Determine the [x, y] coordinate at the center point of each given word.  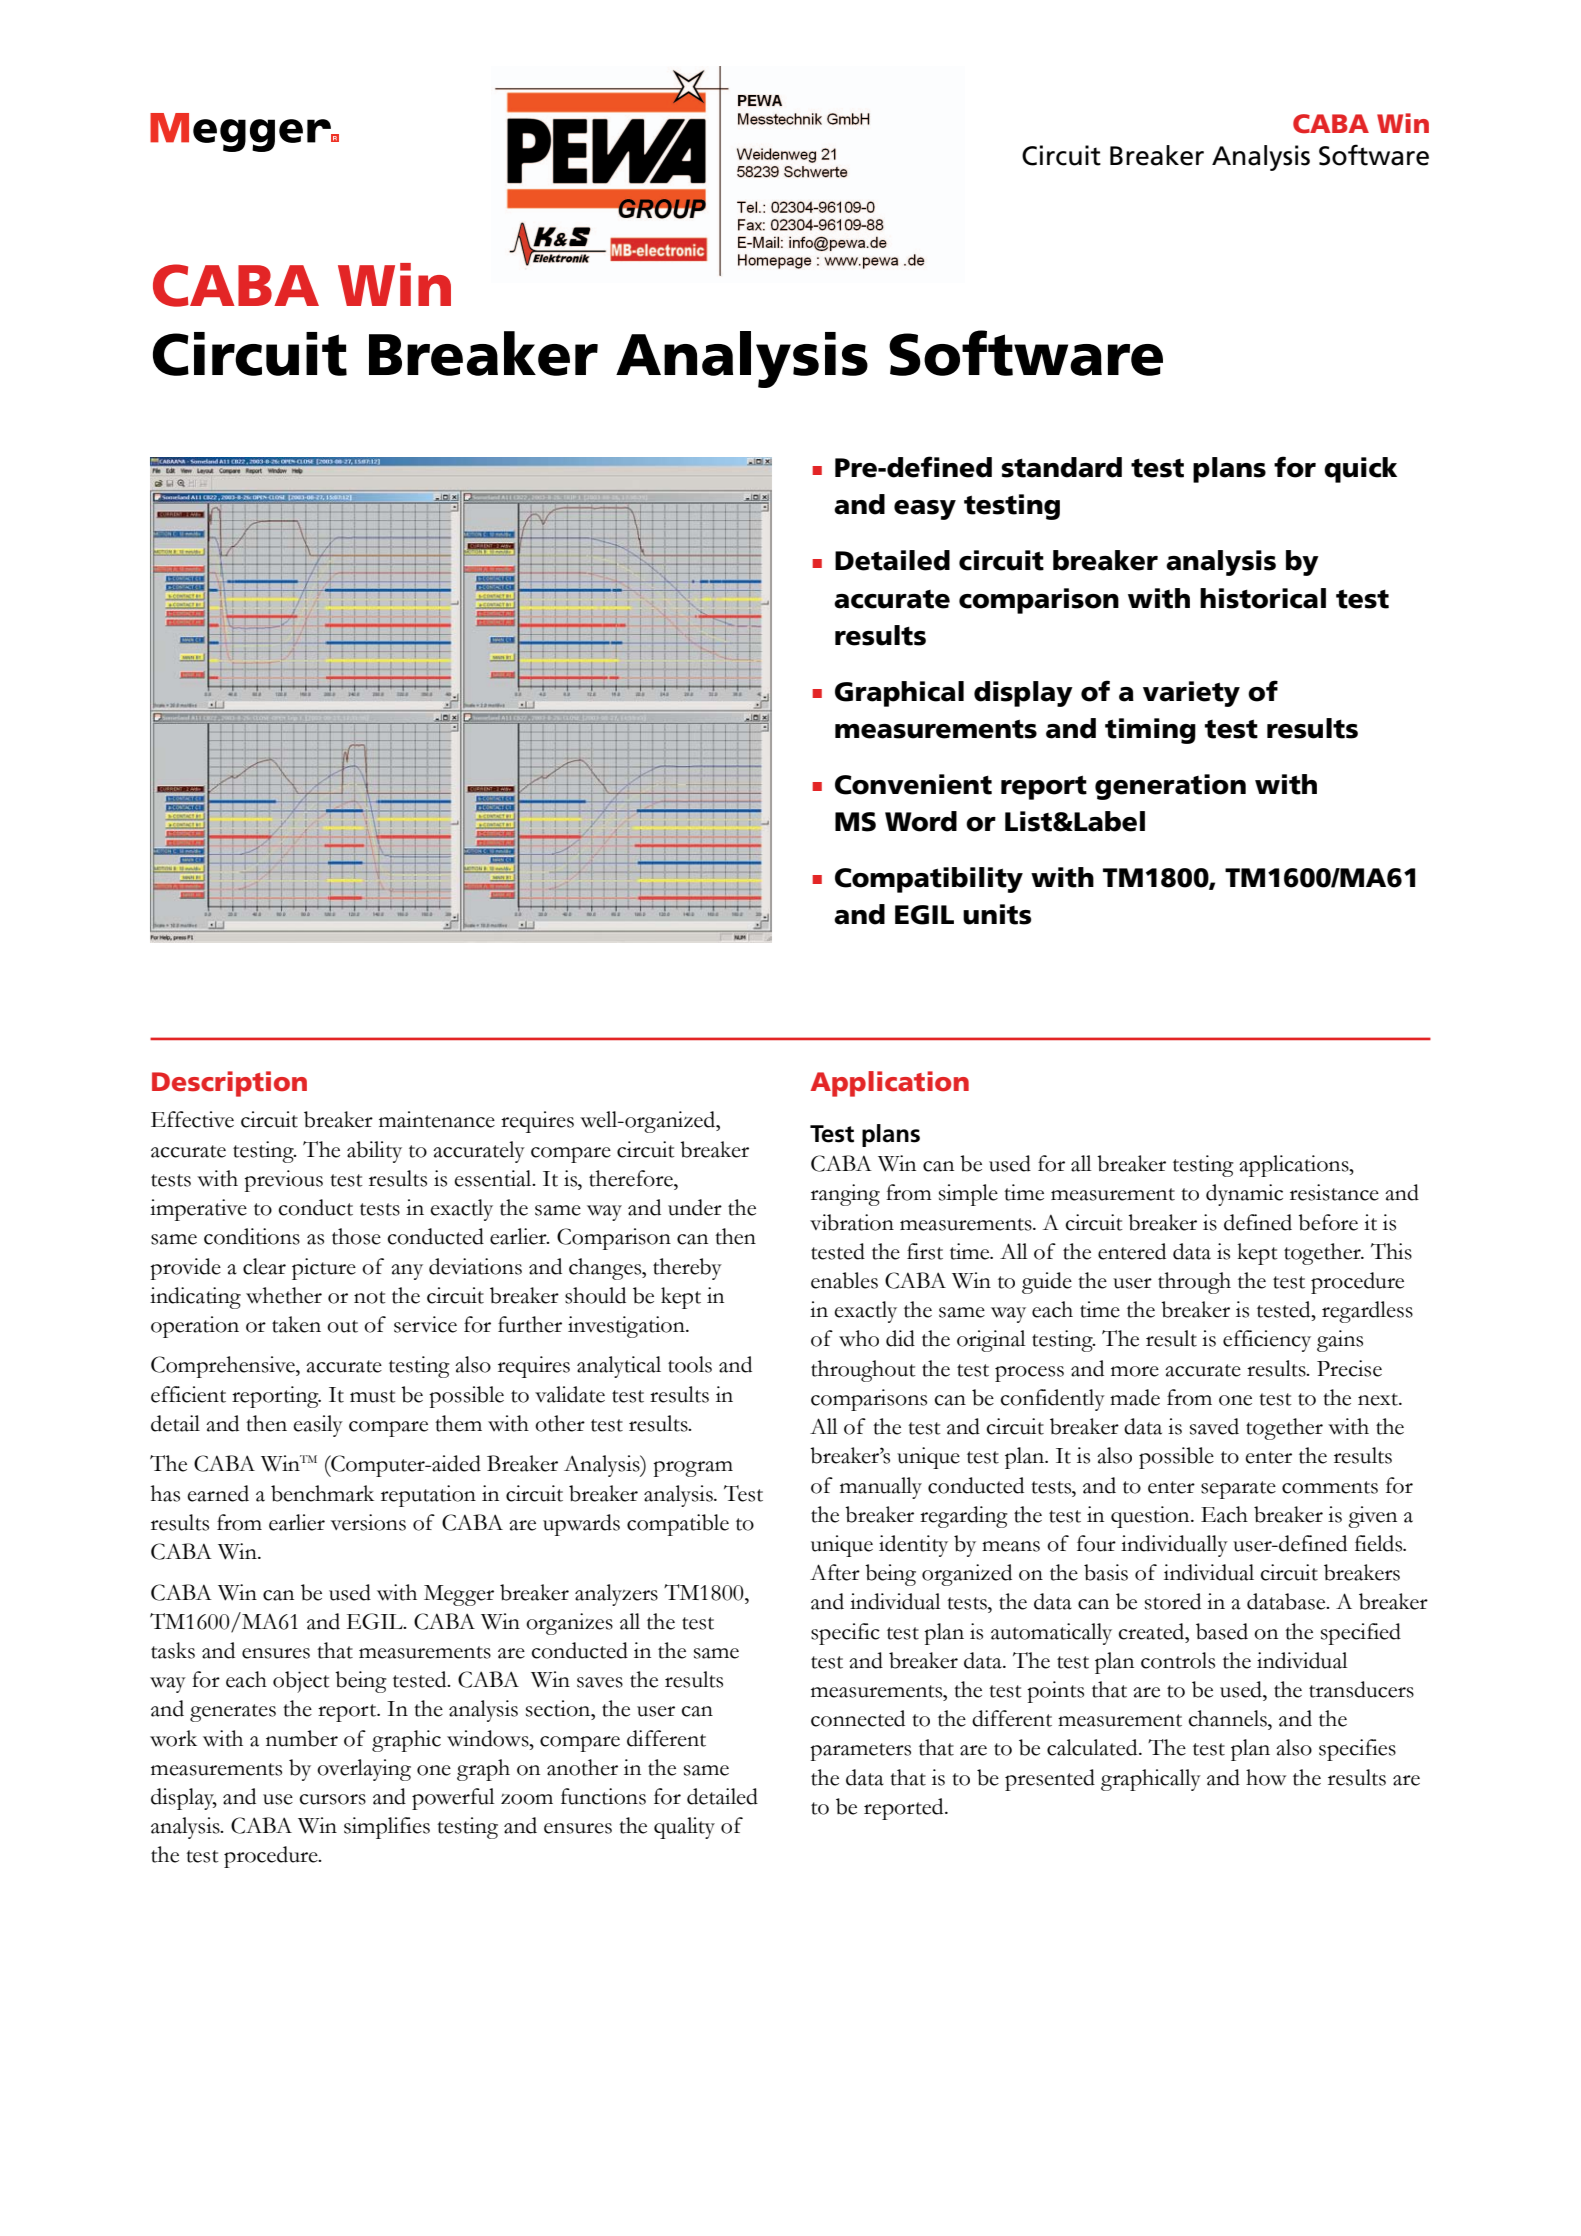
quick [1360, 470]
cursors [332, 1799]
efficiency [1267, 1341]
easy [925, 510]
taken [296, 1324]
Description [229, 1084]
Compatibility [929, 880]
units [997, 914]
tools [690, 1364]
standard [1061, 467]
